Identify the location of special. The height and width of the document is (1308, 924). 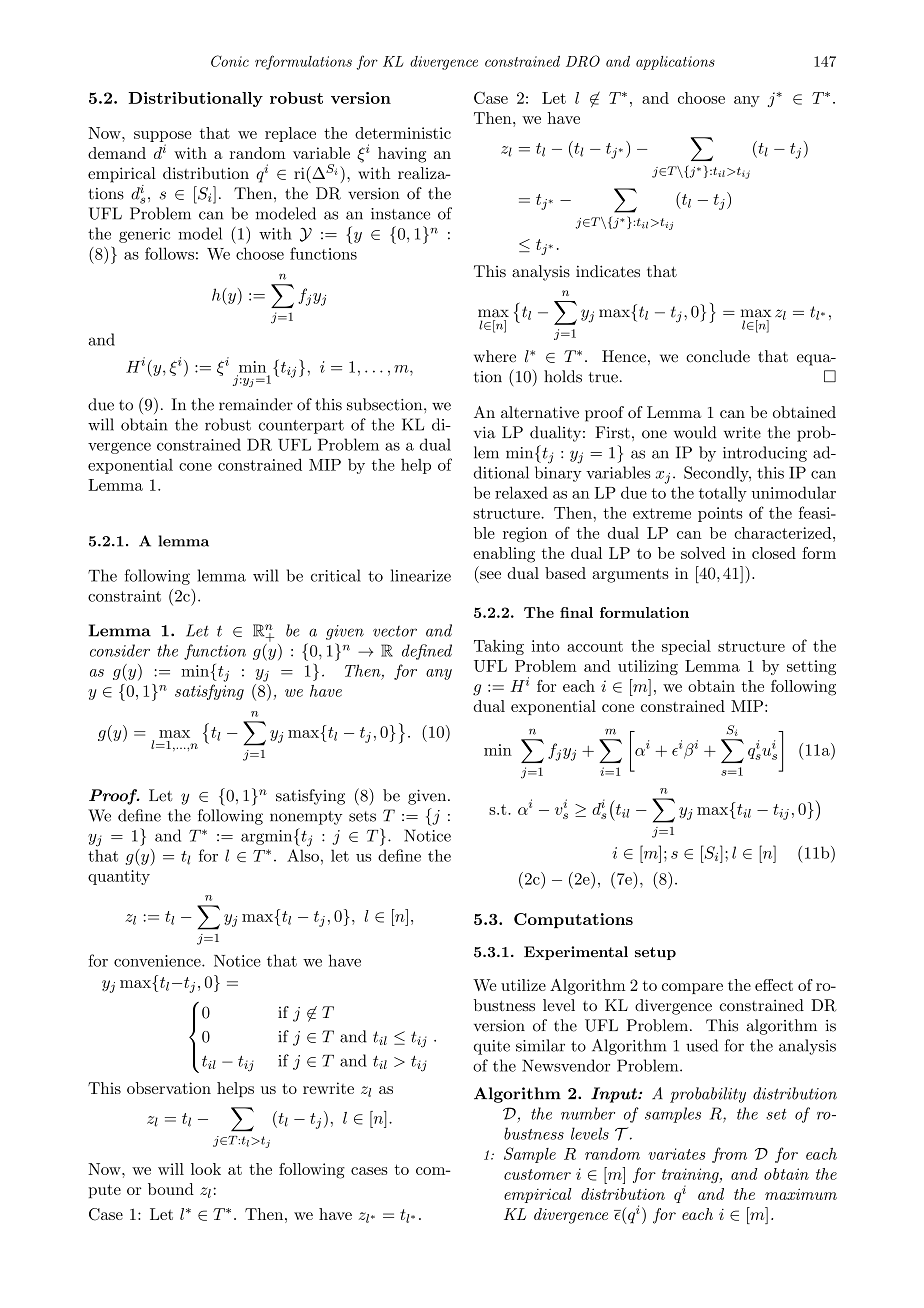
(686, 647).
